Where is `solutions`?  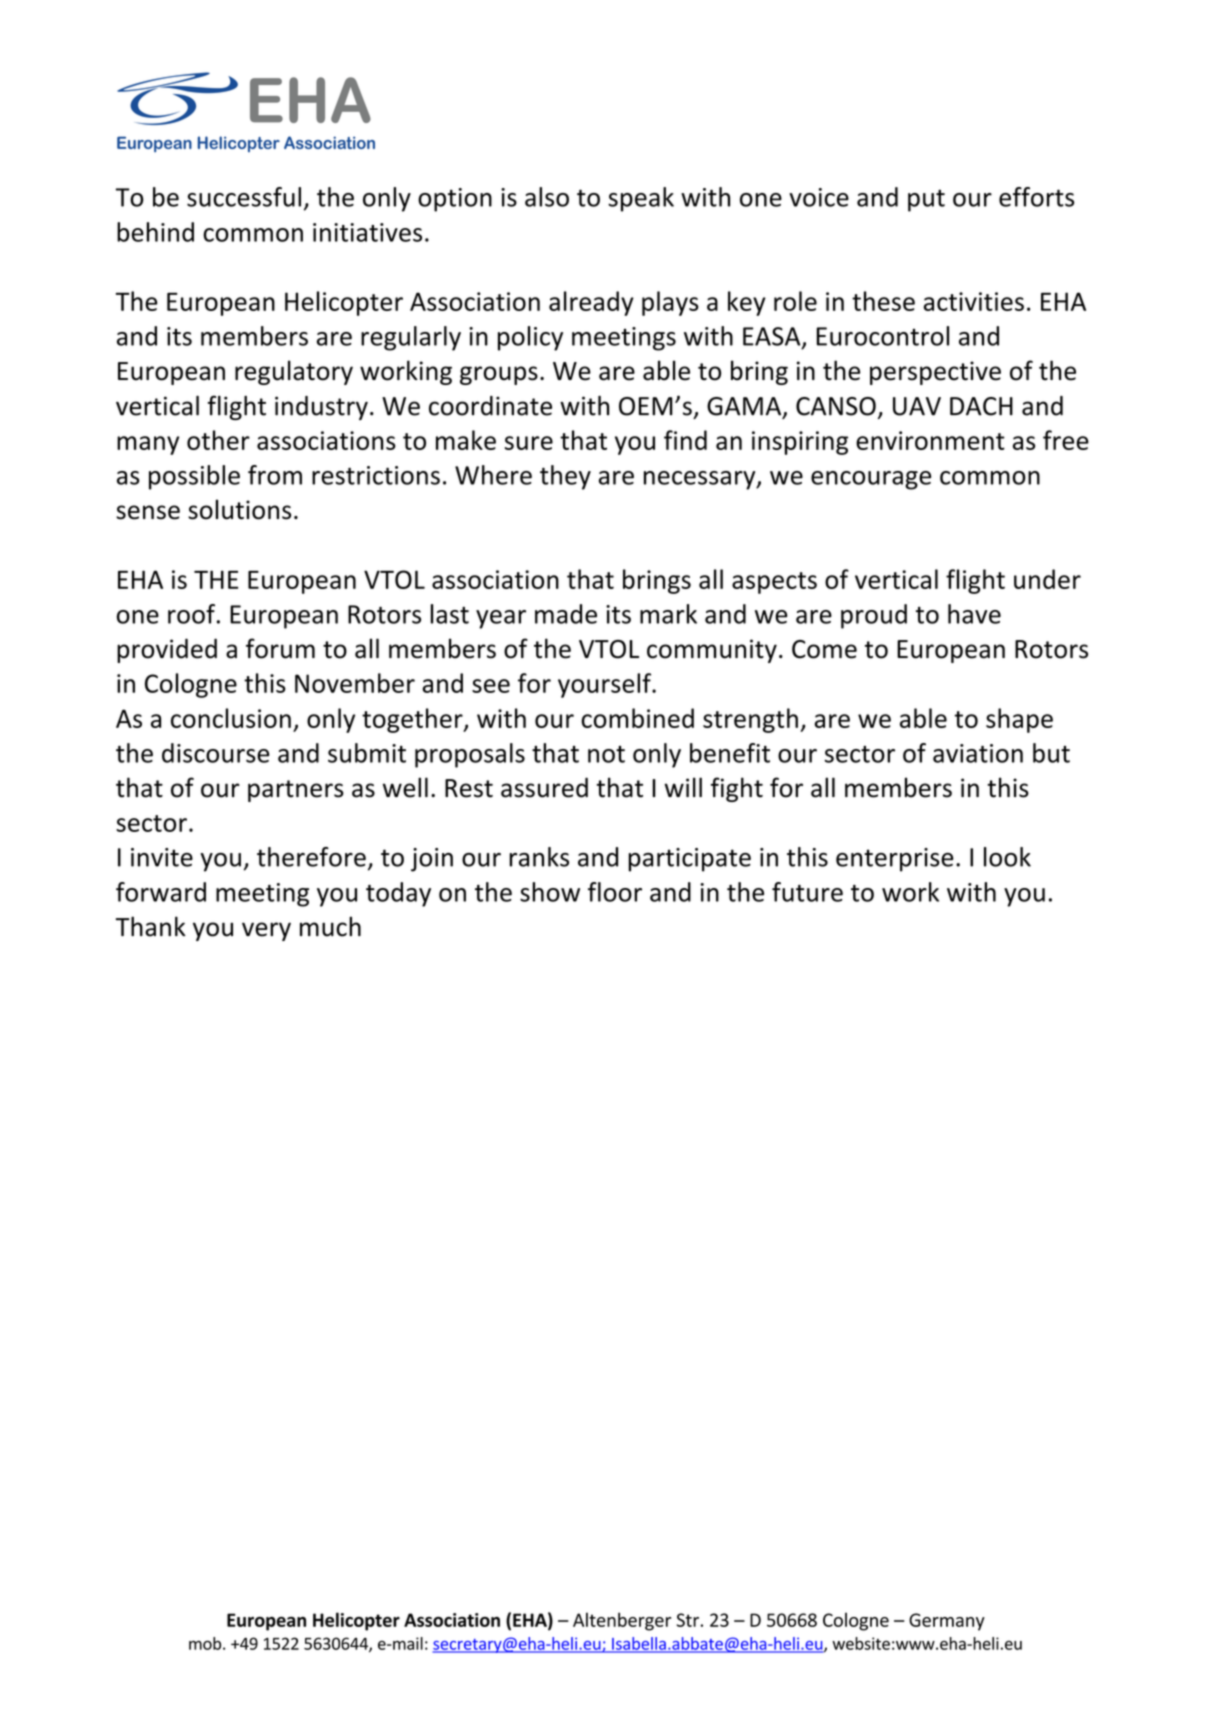
solutions is located at coordinates (239, 509).
